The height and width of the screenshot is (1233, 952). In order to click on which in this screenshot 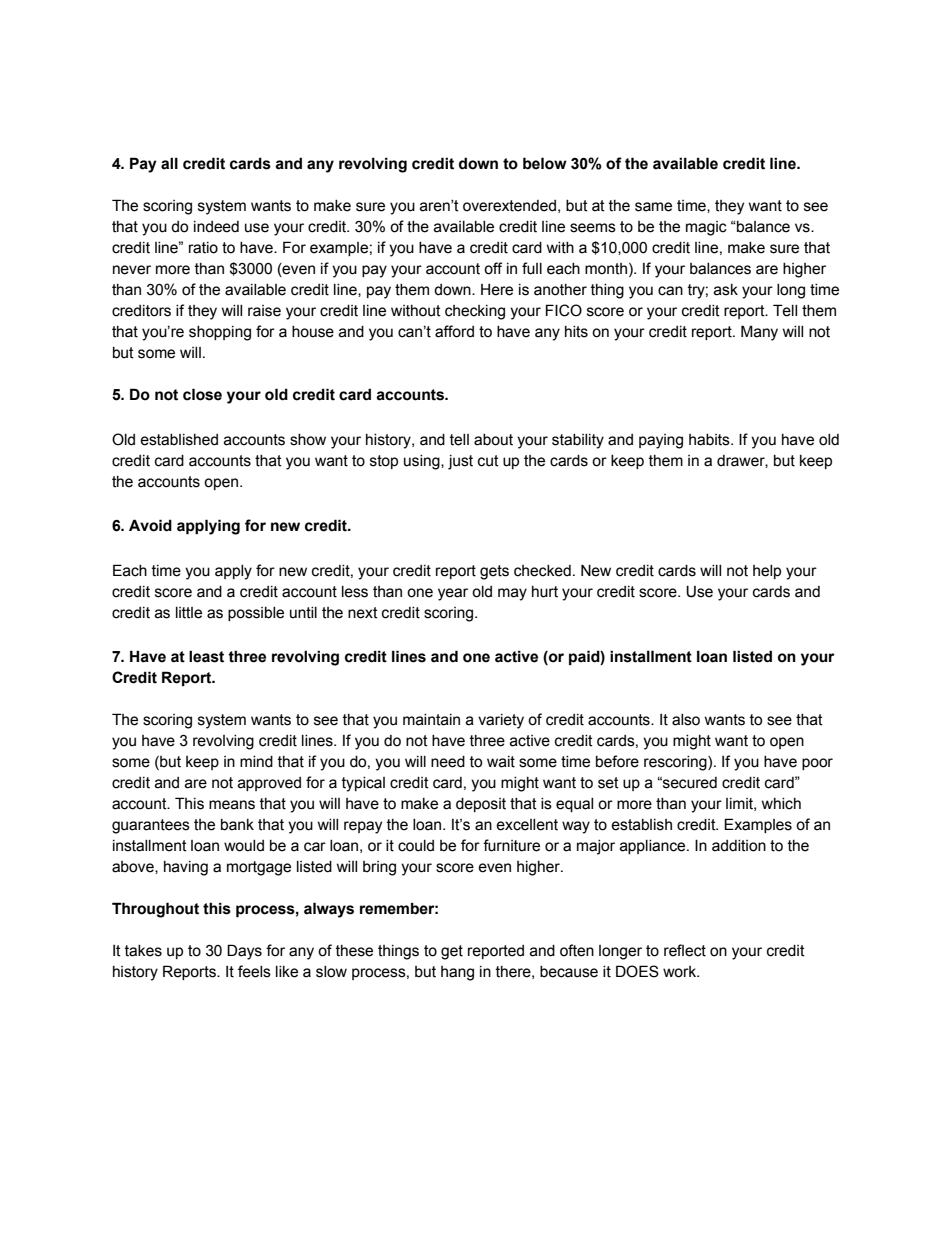, I will do `click(781, 804)`.
